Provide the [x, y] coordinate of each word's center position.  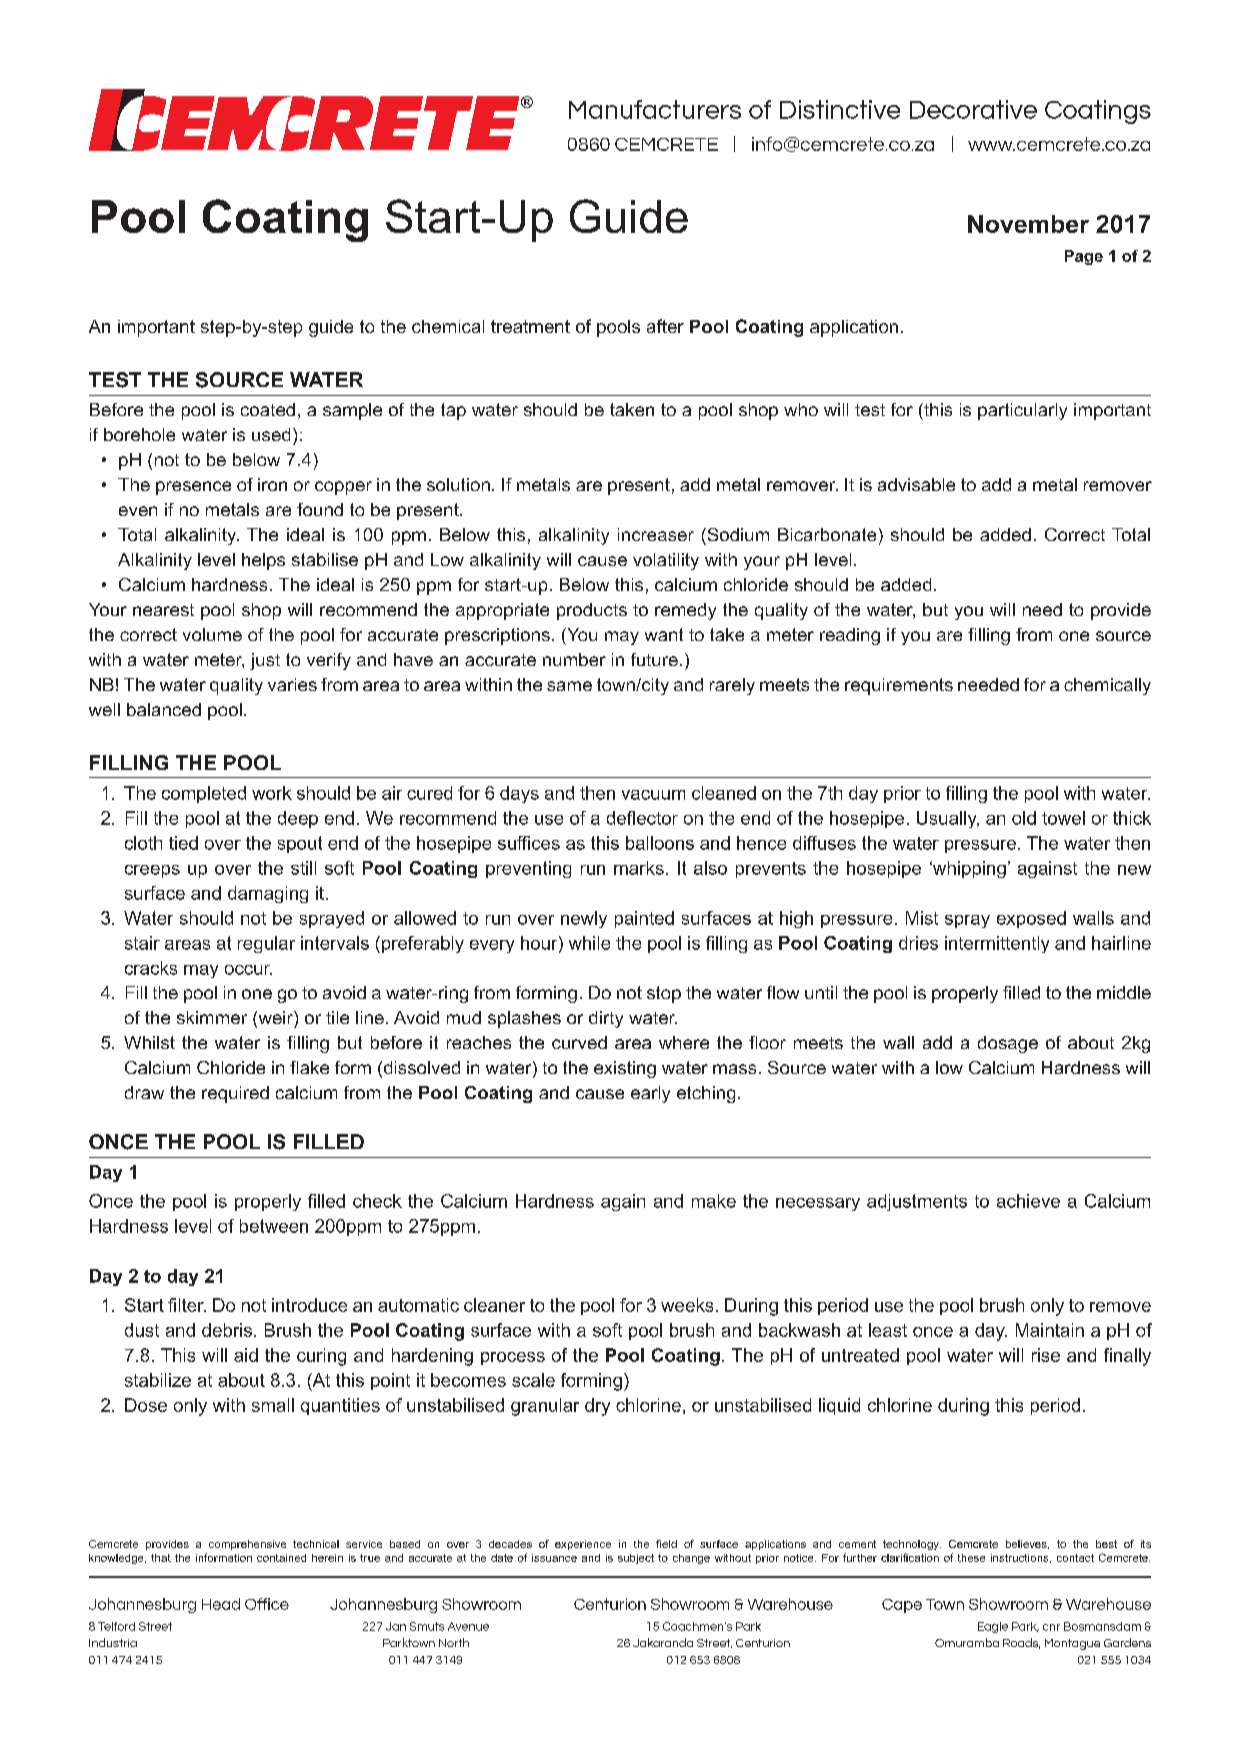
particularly [1022, 411]
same [569, 686]
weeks [687, 1305]
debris [227, 1330]
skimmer [212, 1017]
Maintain [1050, 1330]
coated [268, 409]
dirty [606, 1019]
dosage [1008, 1044]
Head [221, 1604]
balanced [164, 709]
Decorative [973, 109]
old [1024, 818]
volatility [666, 561]
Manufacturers [655, 109]
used [271, 434]
